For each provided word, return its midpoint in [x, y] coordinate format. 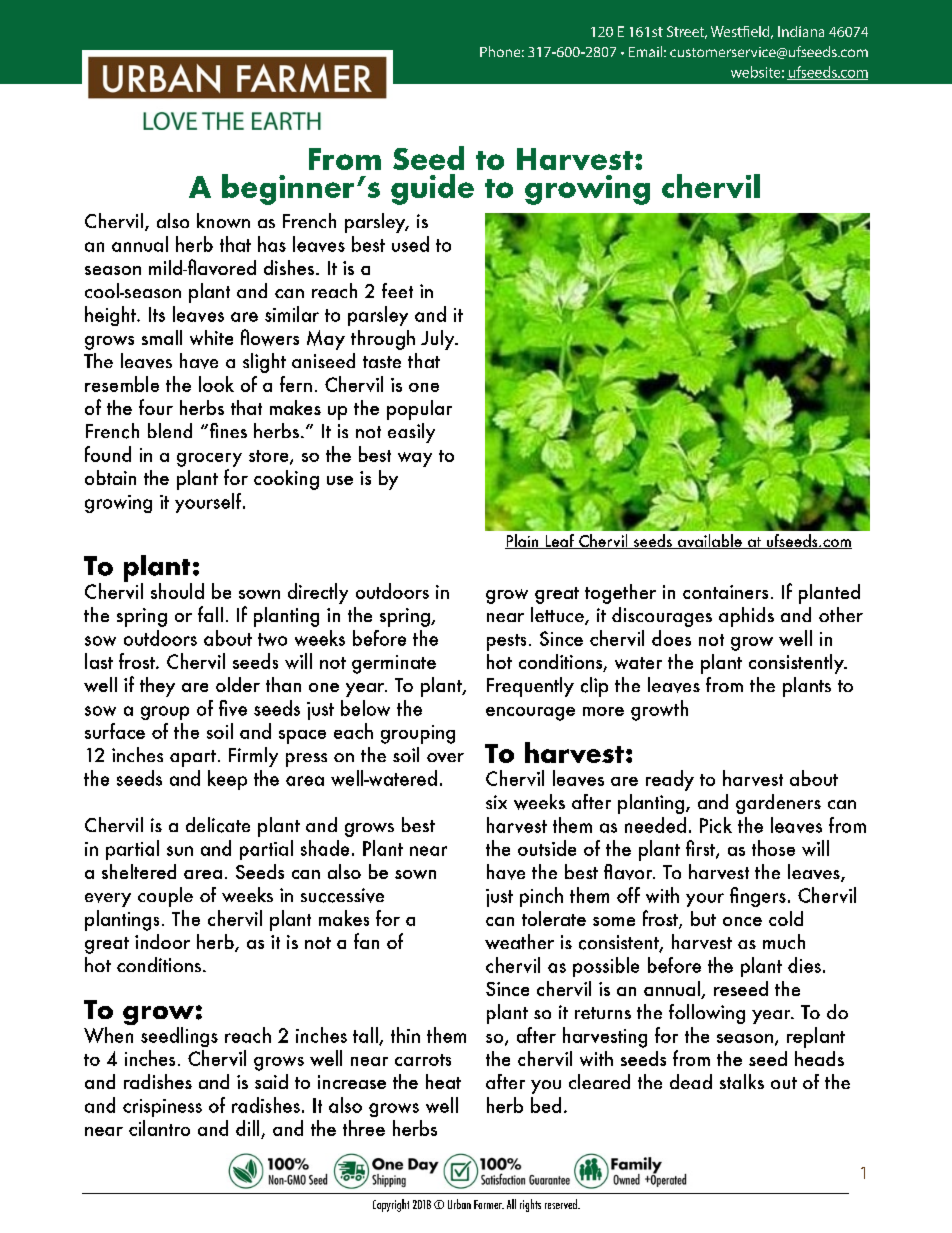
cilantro [159, 1128]
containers [725, 592]
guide [432, 189]
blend [170, 430]
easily [411, 433]
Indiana [801, 31]
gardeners [778, 804]
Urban [459, 1204]
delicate [218, 825]
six [496, 802]
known [223, 220]
